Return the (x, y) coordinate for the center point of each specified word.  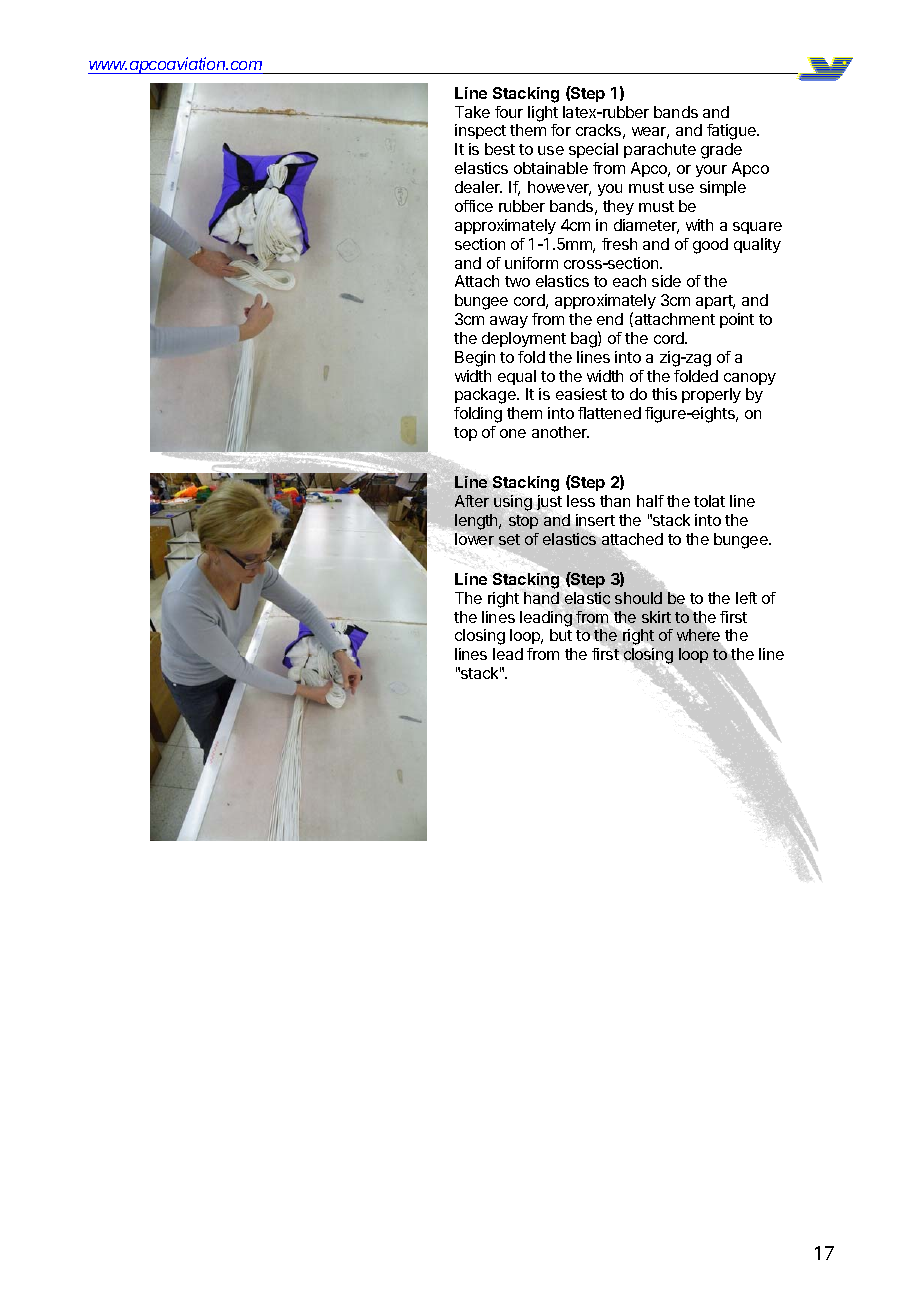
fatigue (732, 132)
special (593, 150)
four (509, 112)
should (638, 598)
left (746, 598)
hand (541, 598)
